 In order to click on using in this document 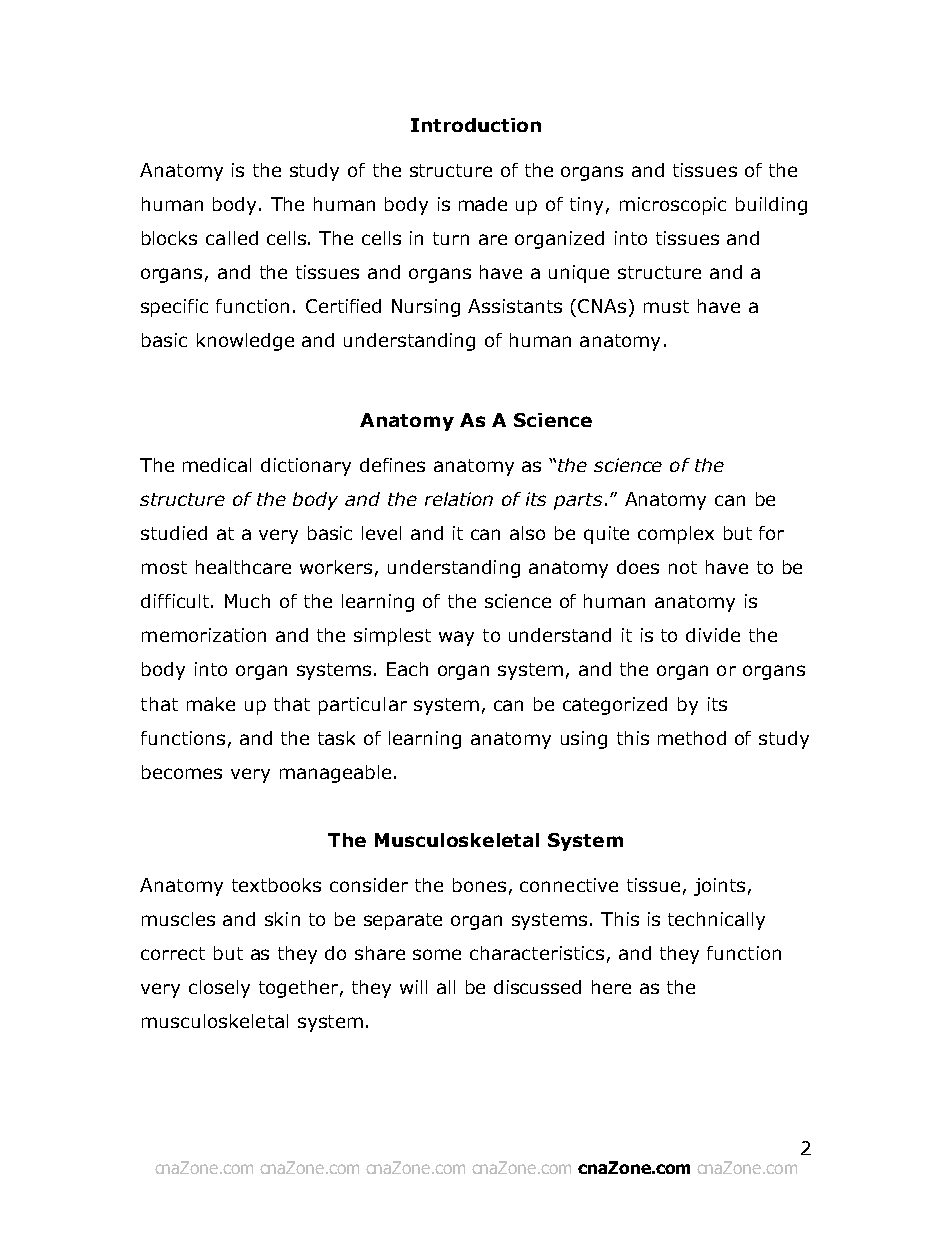, I will do `click(584, 740)`.
